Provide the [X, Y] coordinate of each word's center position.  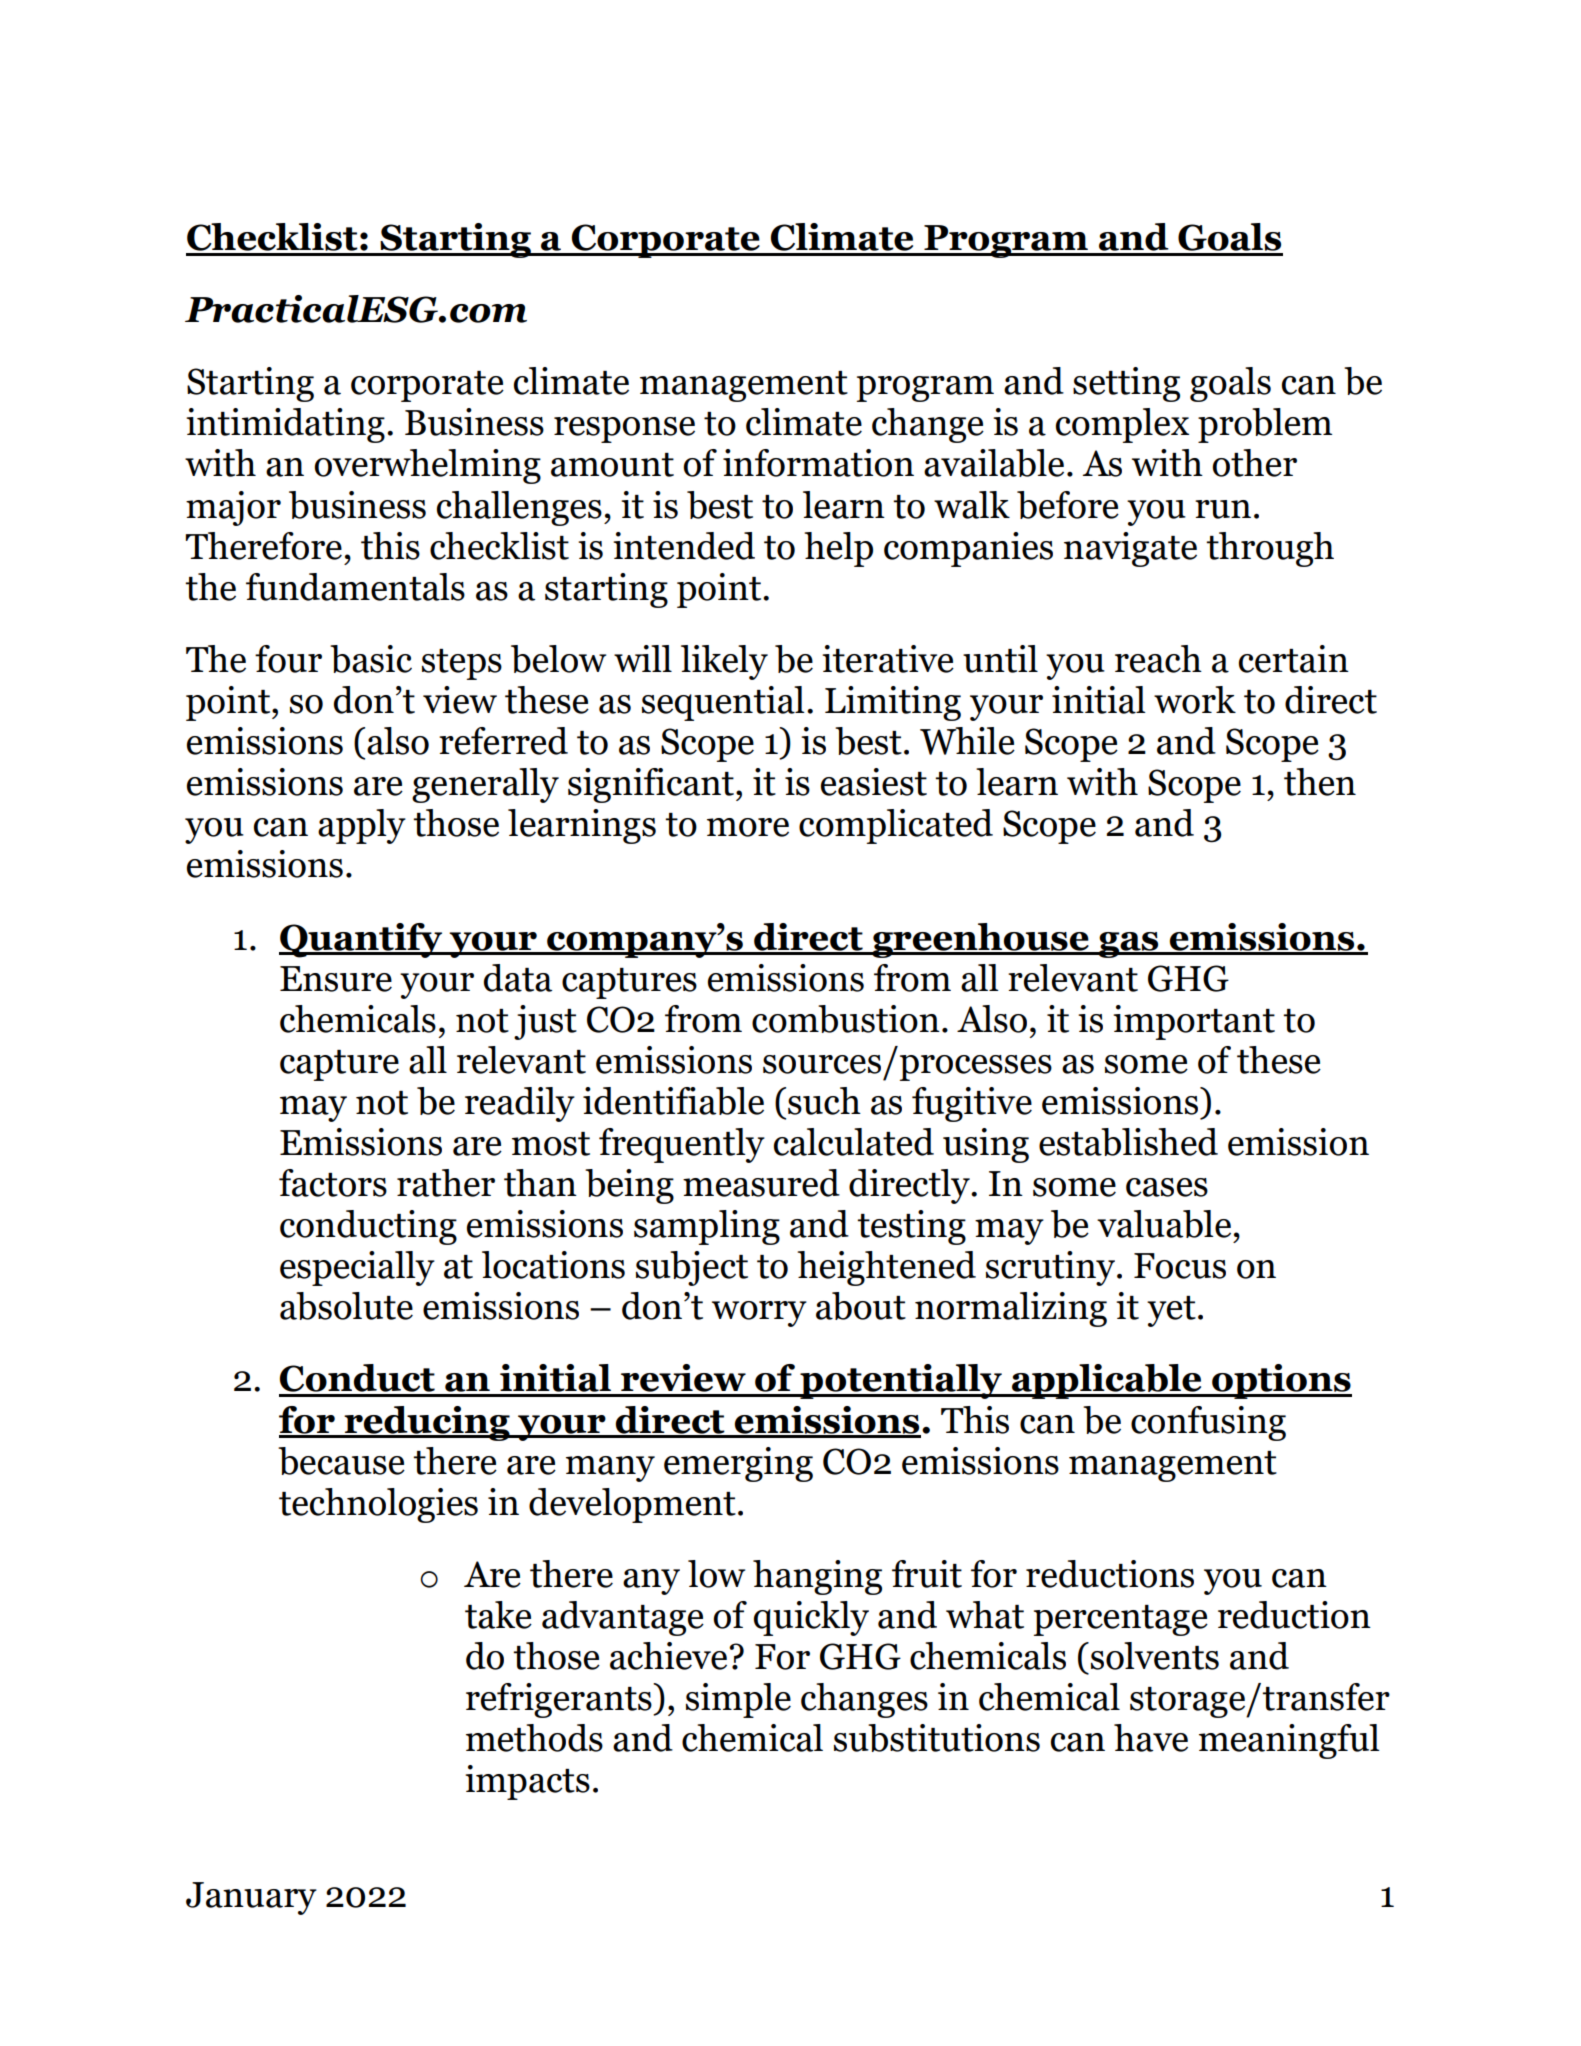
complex [1122, 425]
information [818, 463]
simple [738, 1700]
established [1128, 1142]
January [251, 1898]
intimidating [285, 425]
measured [761, 1183]
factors [333, 1183]
